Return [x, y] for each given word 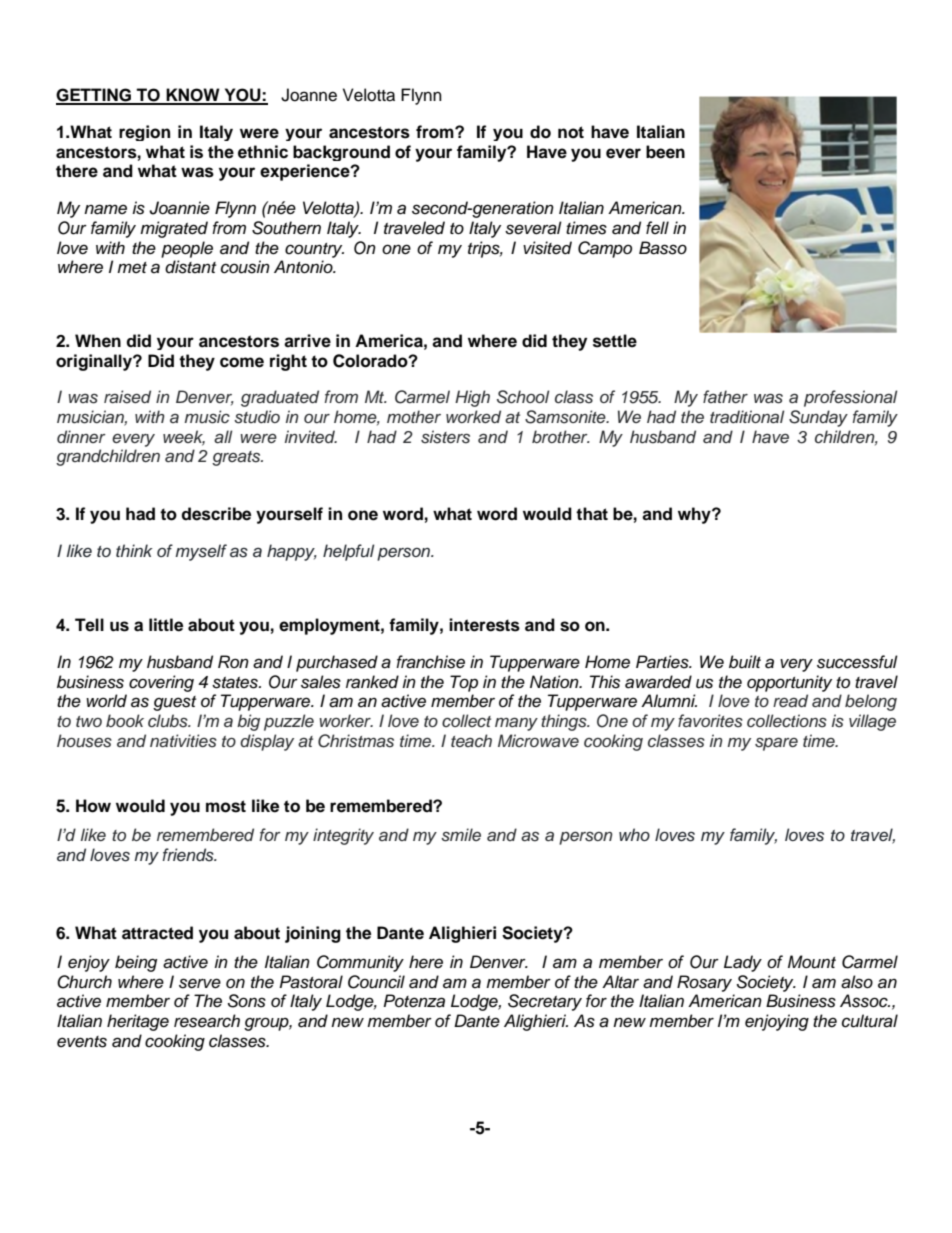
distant [190, 267]
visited [547, 248]
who [634, 834]
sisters [445, 437]
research [207, 1021]
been [665, 152]
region [144, 133]
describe [216, 514]
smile [461, 835]
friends [189, 855]
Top [464, 683]
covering [161, 683]
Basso [663, 248]
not [571, 132]
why [695, 515]
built [745, 662]
